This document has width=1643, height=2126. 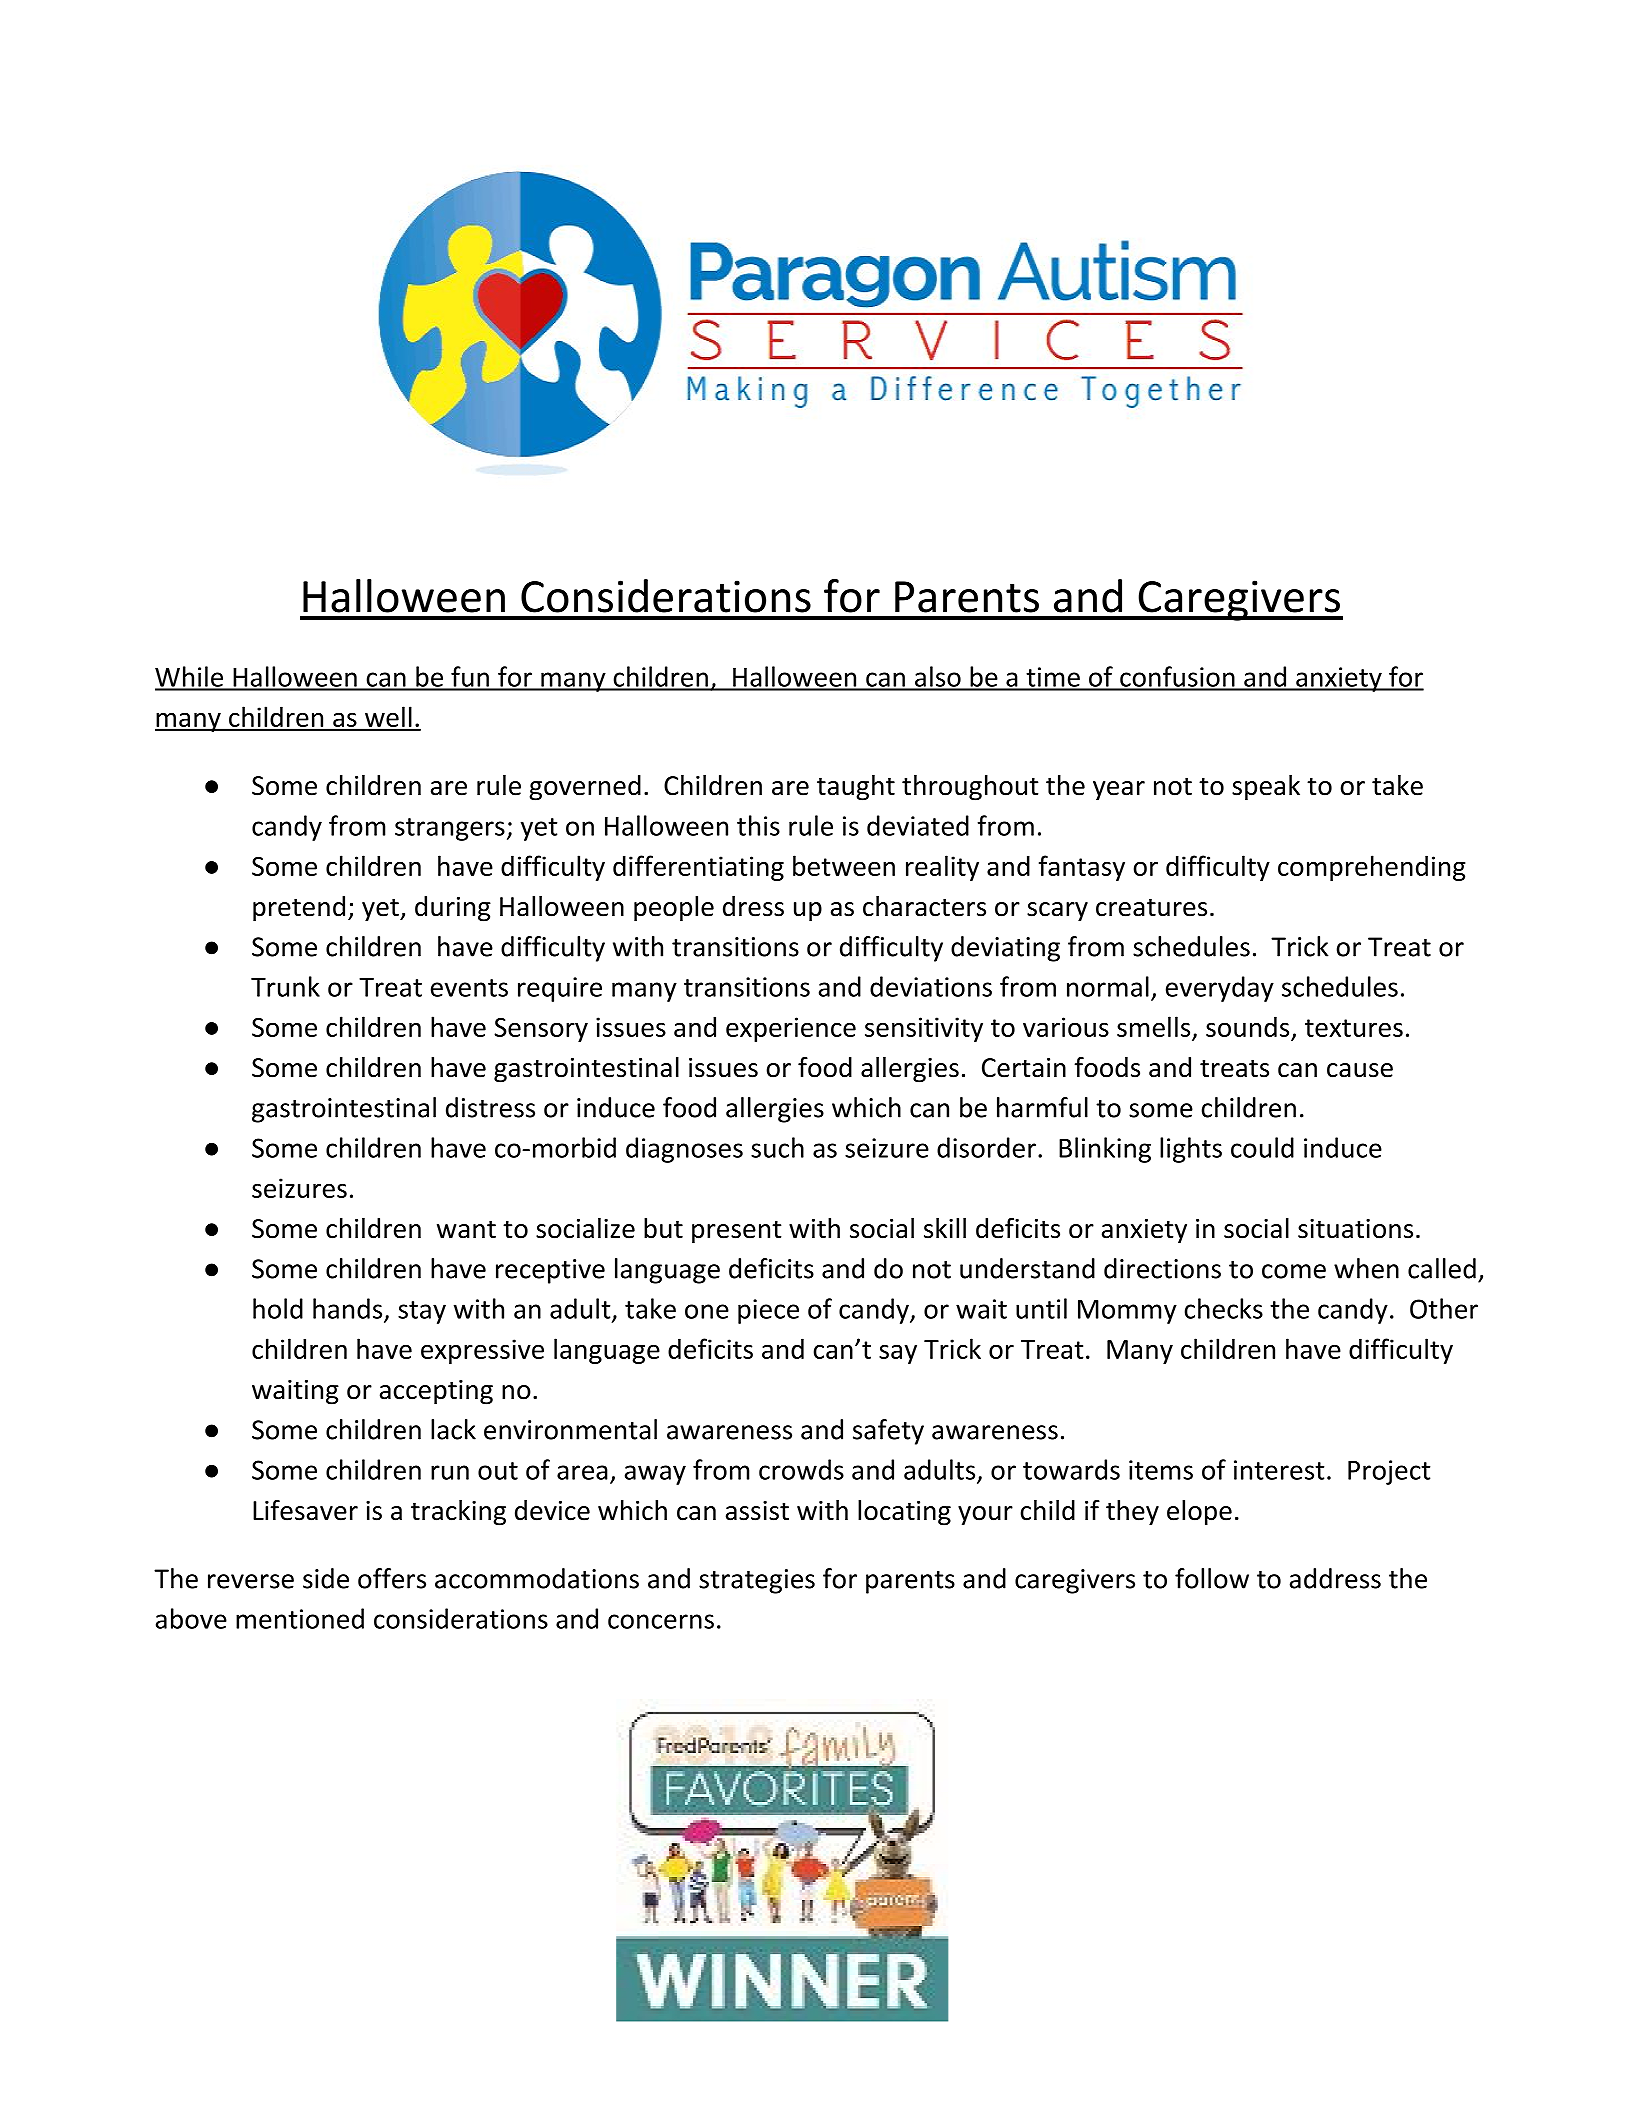 What do you see at coordinates (1266, 788) in the document?
I see `speak` at bounding box center [1266, 788].
